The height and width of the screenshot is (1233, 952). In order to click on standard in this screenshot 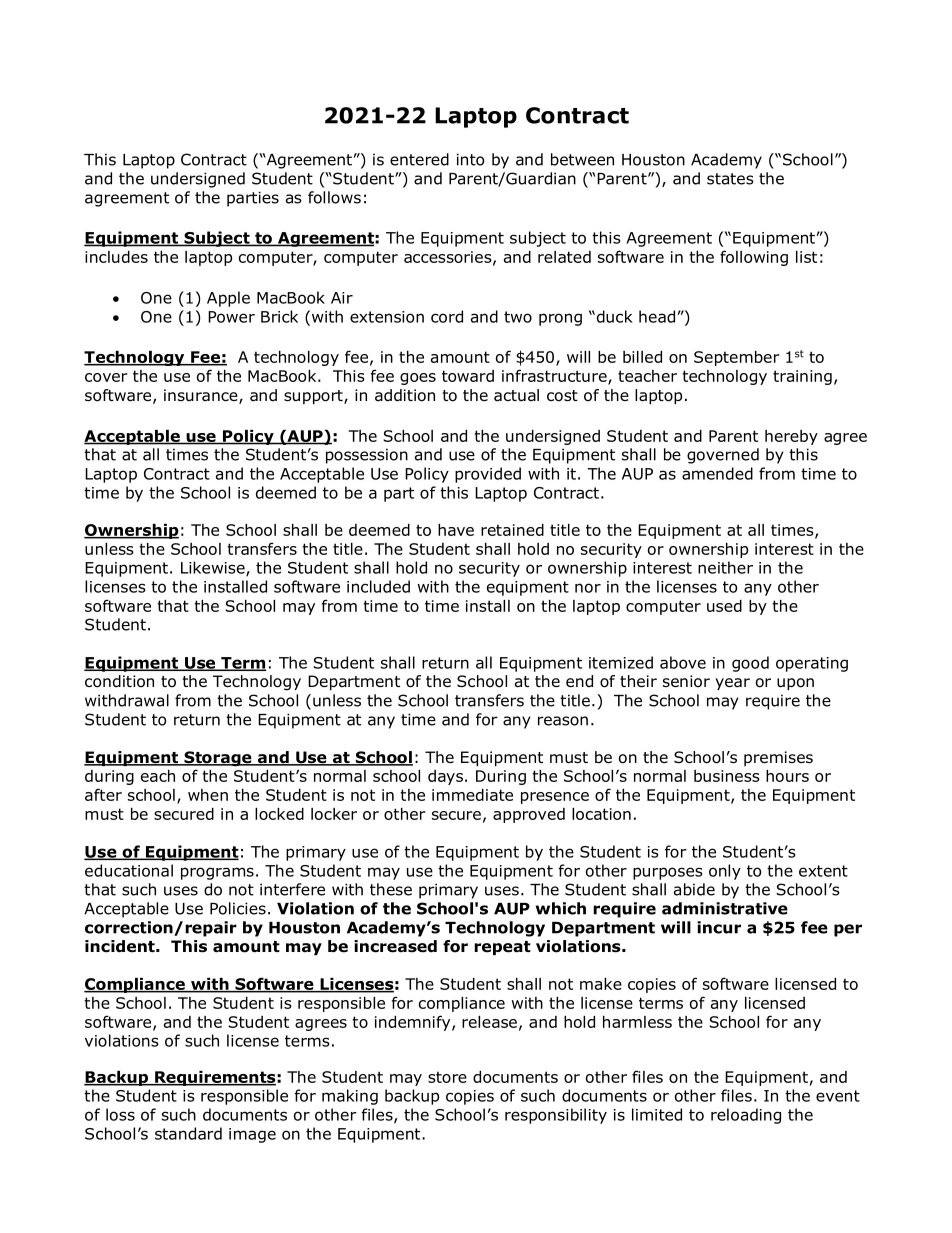, I will do `click(188, 1133)`.
